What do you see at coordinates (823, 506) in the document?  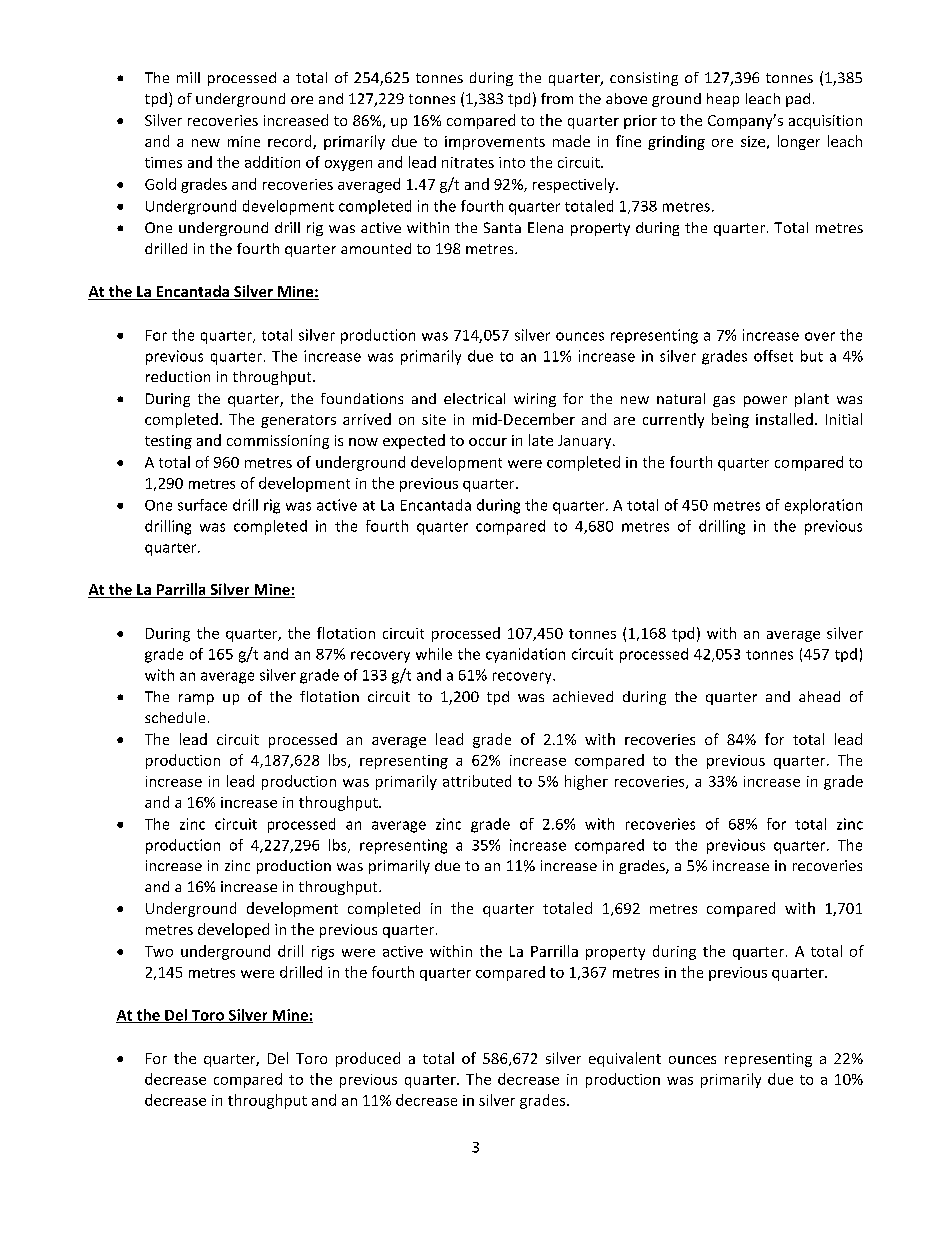 I see `exploration` at bounding box center [823, 506].
